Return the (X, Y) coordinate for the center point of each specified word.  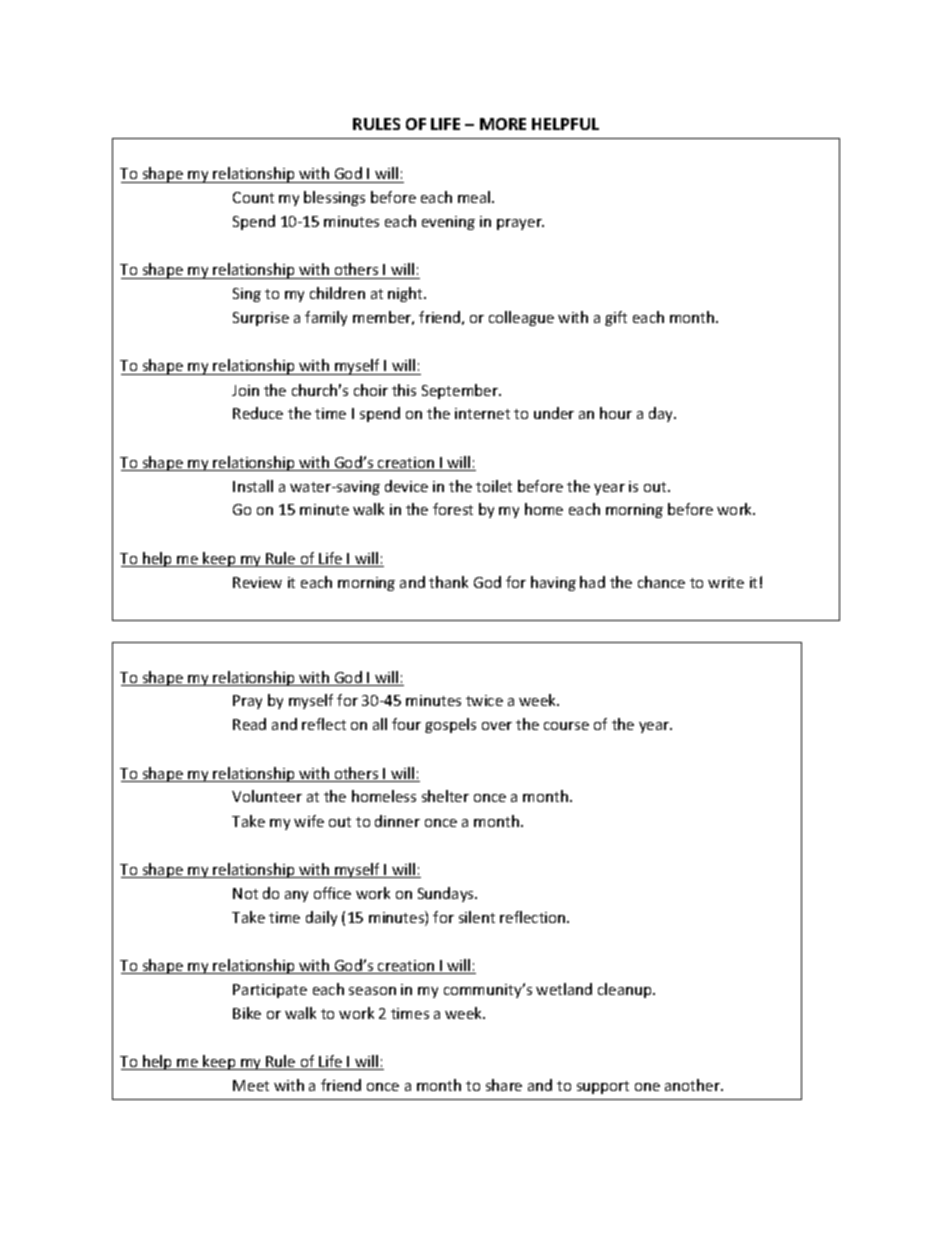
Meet (251, 1085)
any (296, 896)
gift (616, 318)
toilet (494, 486)
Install (253, 486)
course (566, 726)
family (326, 318)
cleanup (626, 990)
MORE (503, 124)
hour (616, 413)
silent (477, 917)
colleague (521, 318)
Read (249, 724)
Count (253, 197)
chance (661, 582)
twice (484, 700)
